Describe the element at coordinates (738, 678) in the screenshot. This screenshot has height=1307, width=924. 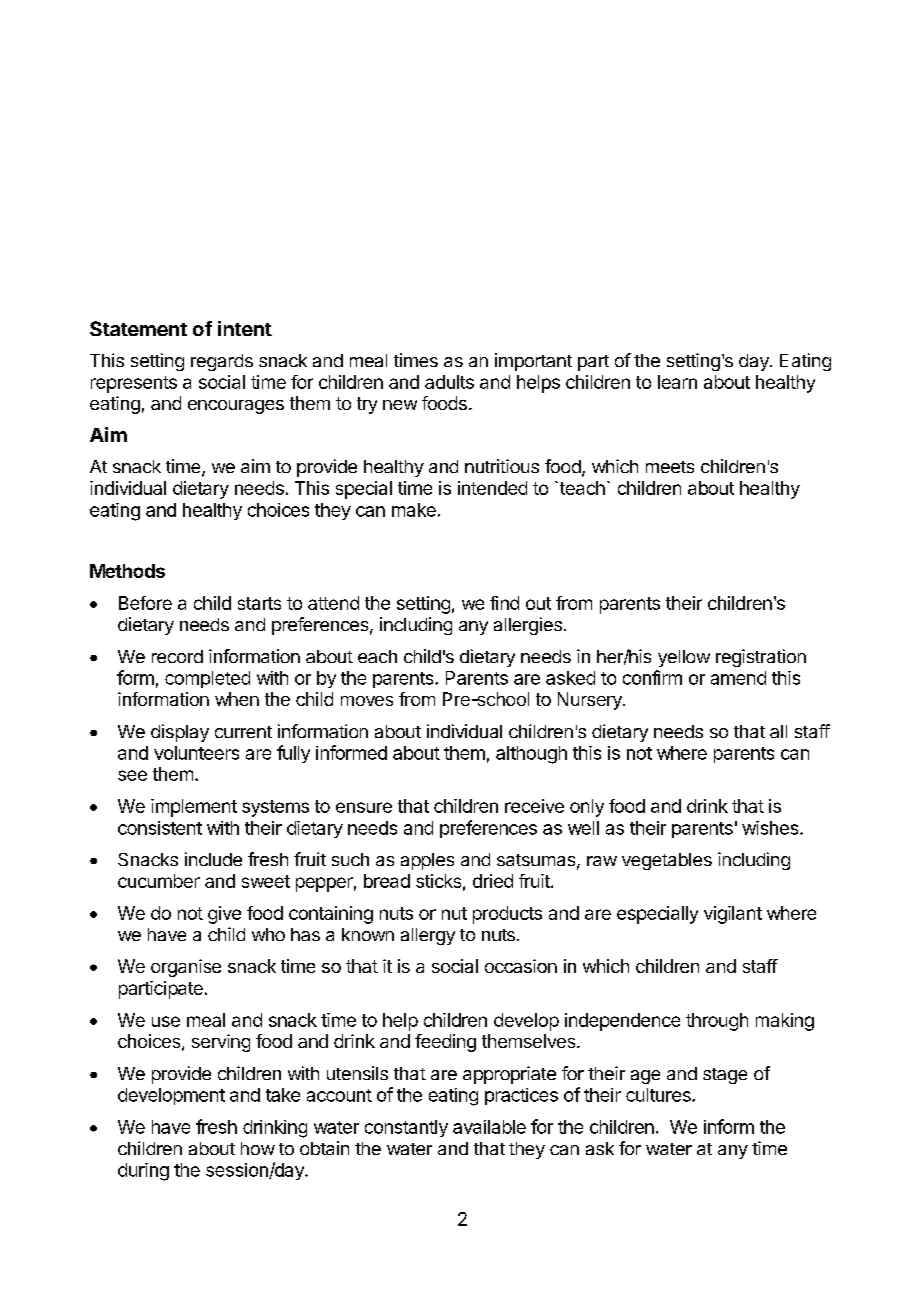
I see `amend` at that location.
